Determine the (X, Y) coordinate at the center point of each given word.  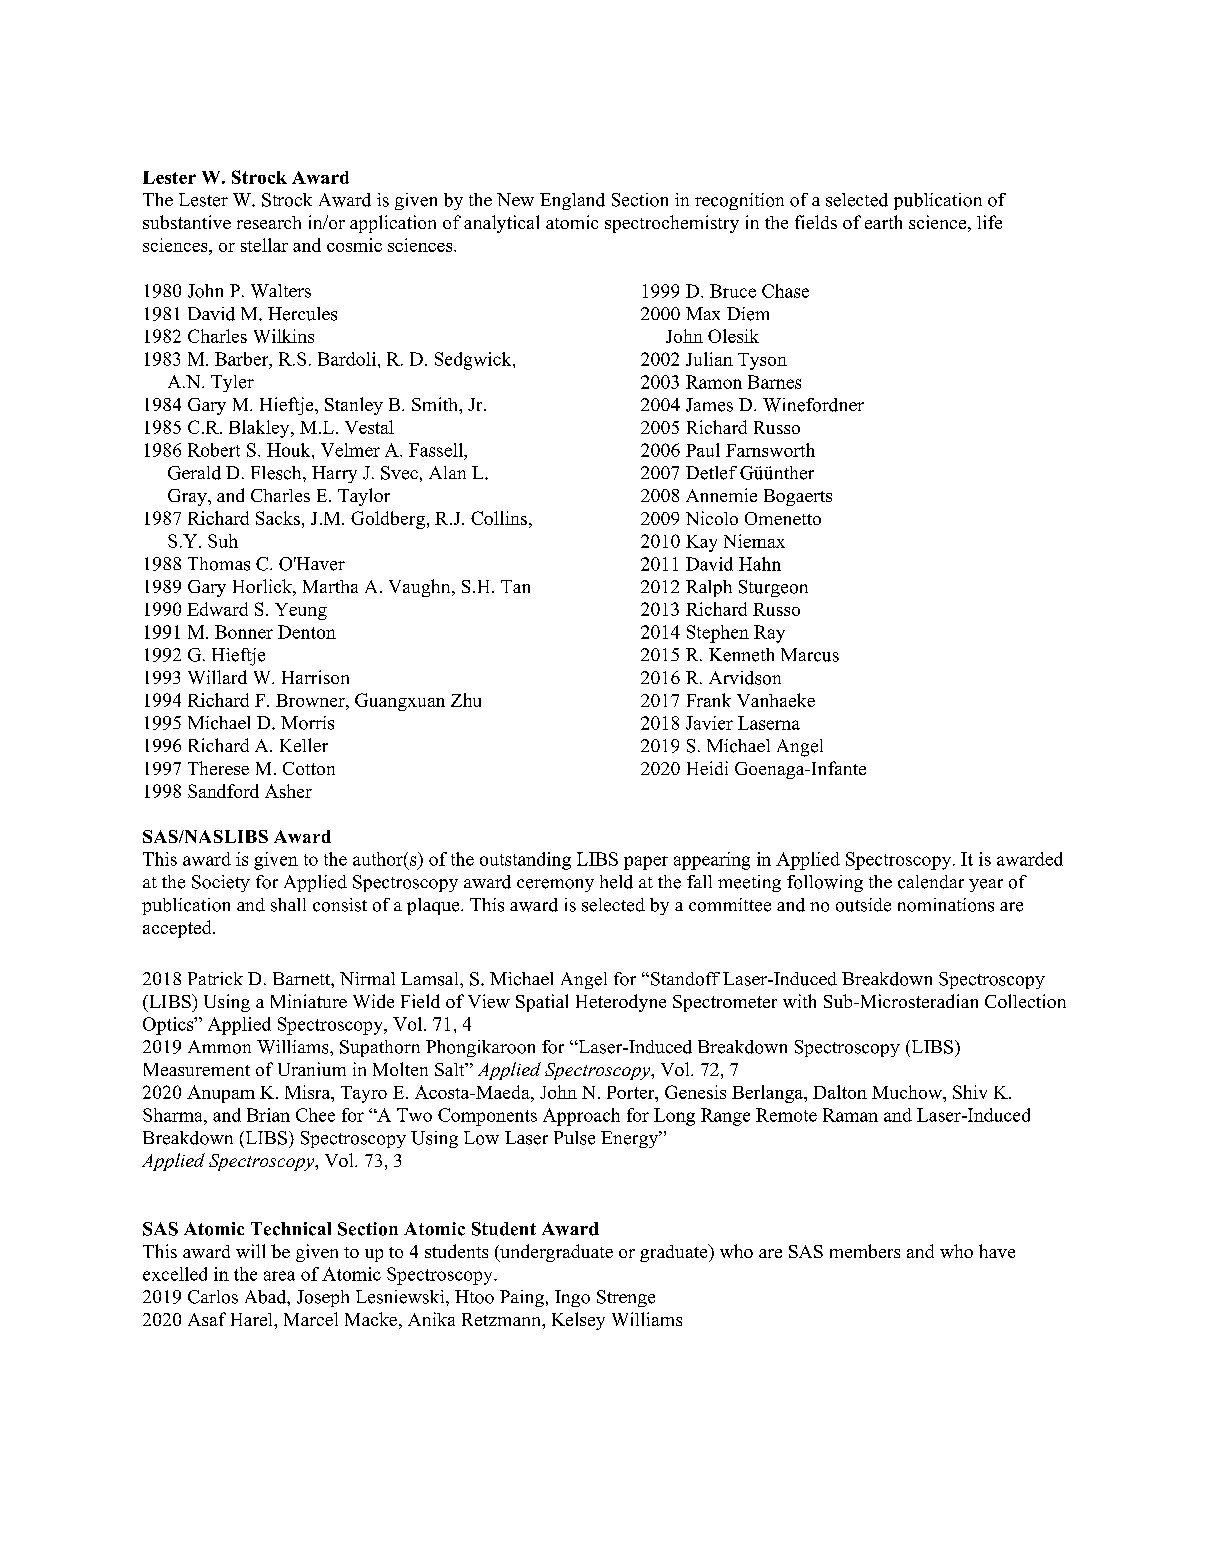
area (279, 1276)
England (572, 201)
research (269, 222)
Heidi (707, 768)
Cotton (309, 768)
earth (883, 222)
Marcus (810, 655)
